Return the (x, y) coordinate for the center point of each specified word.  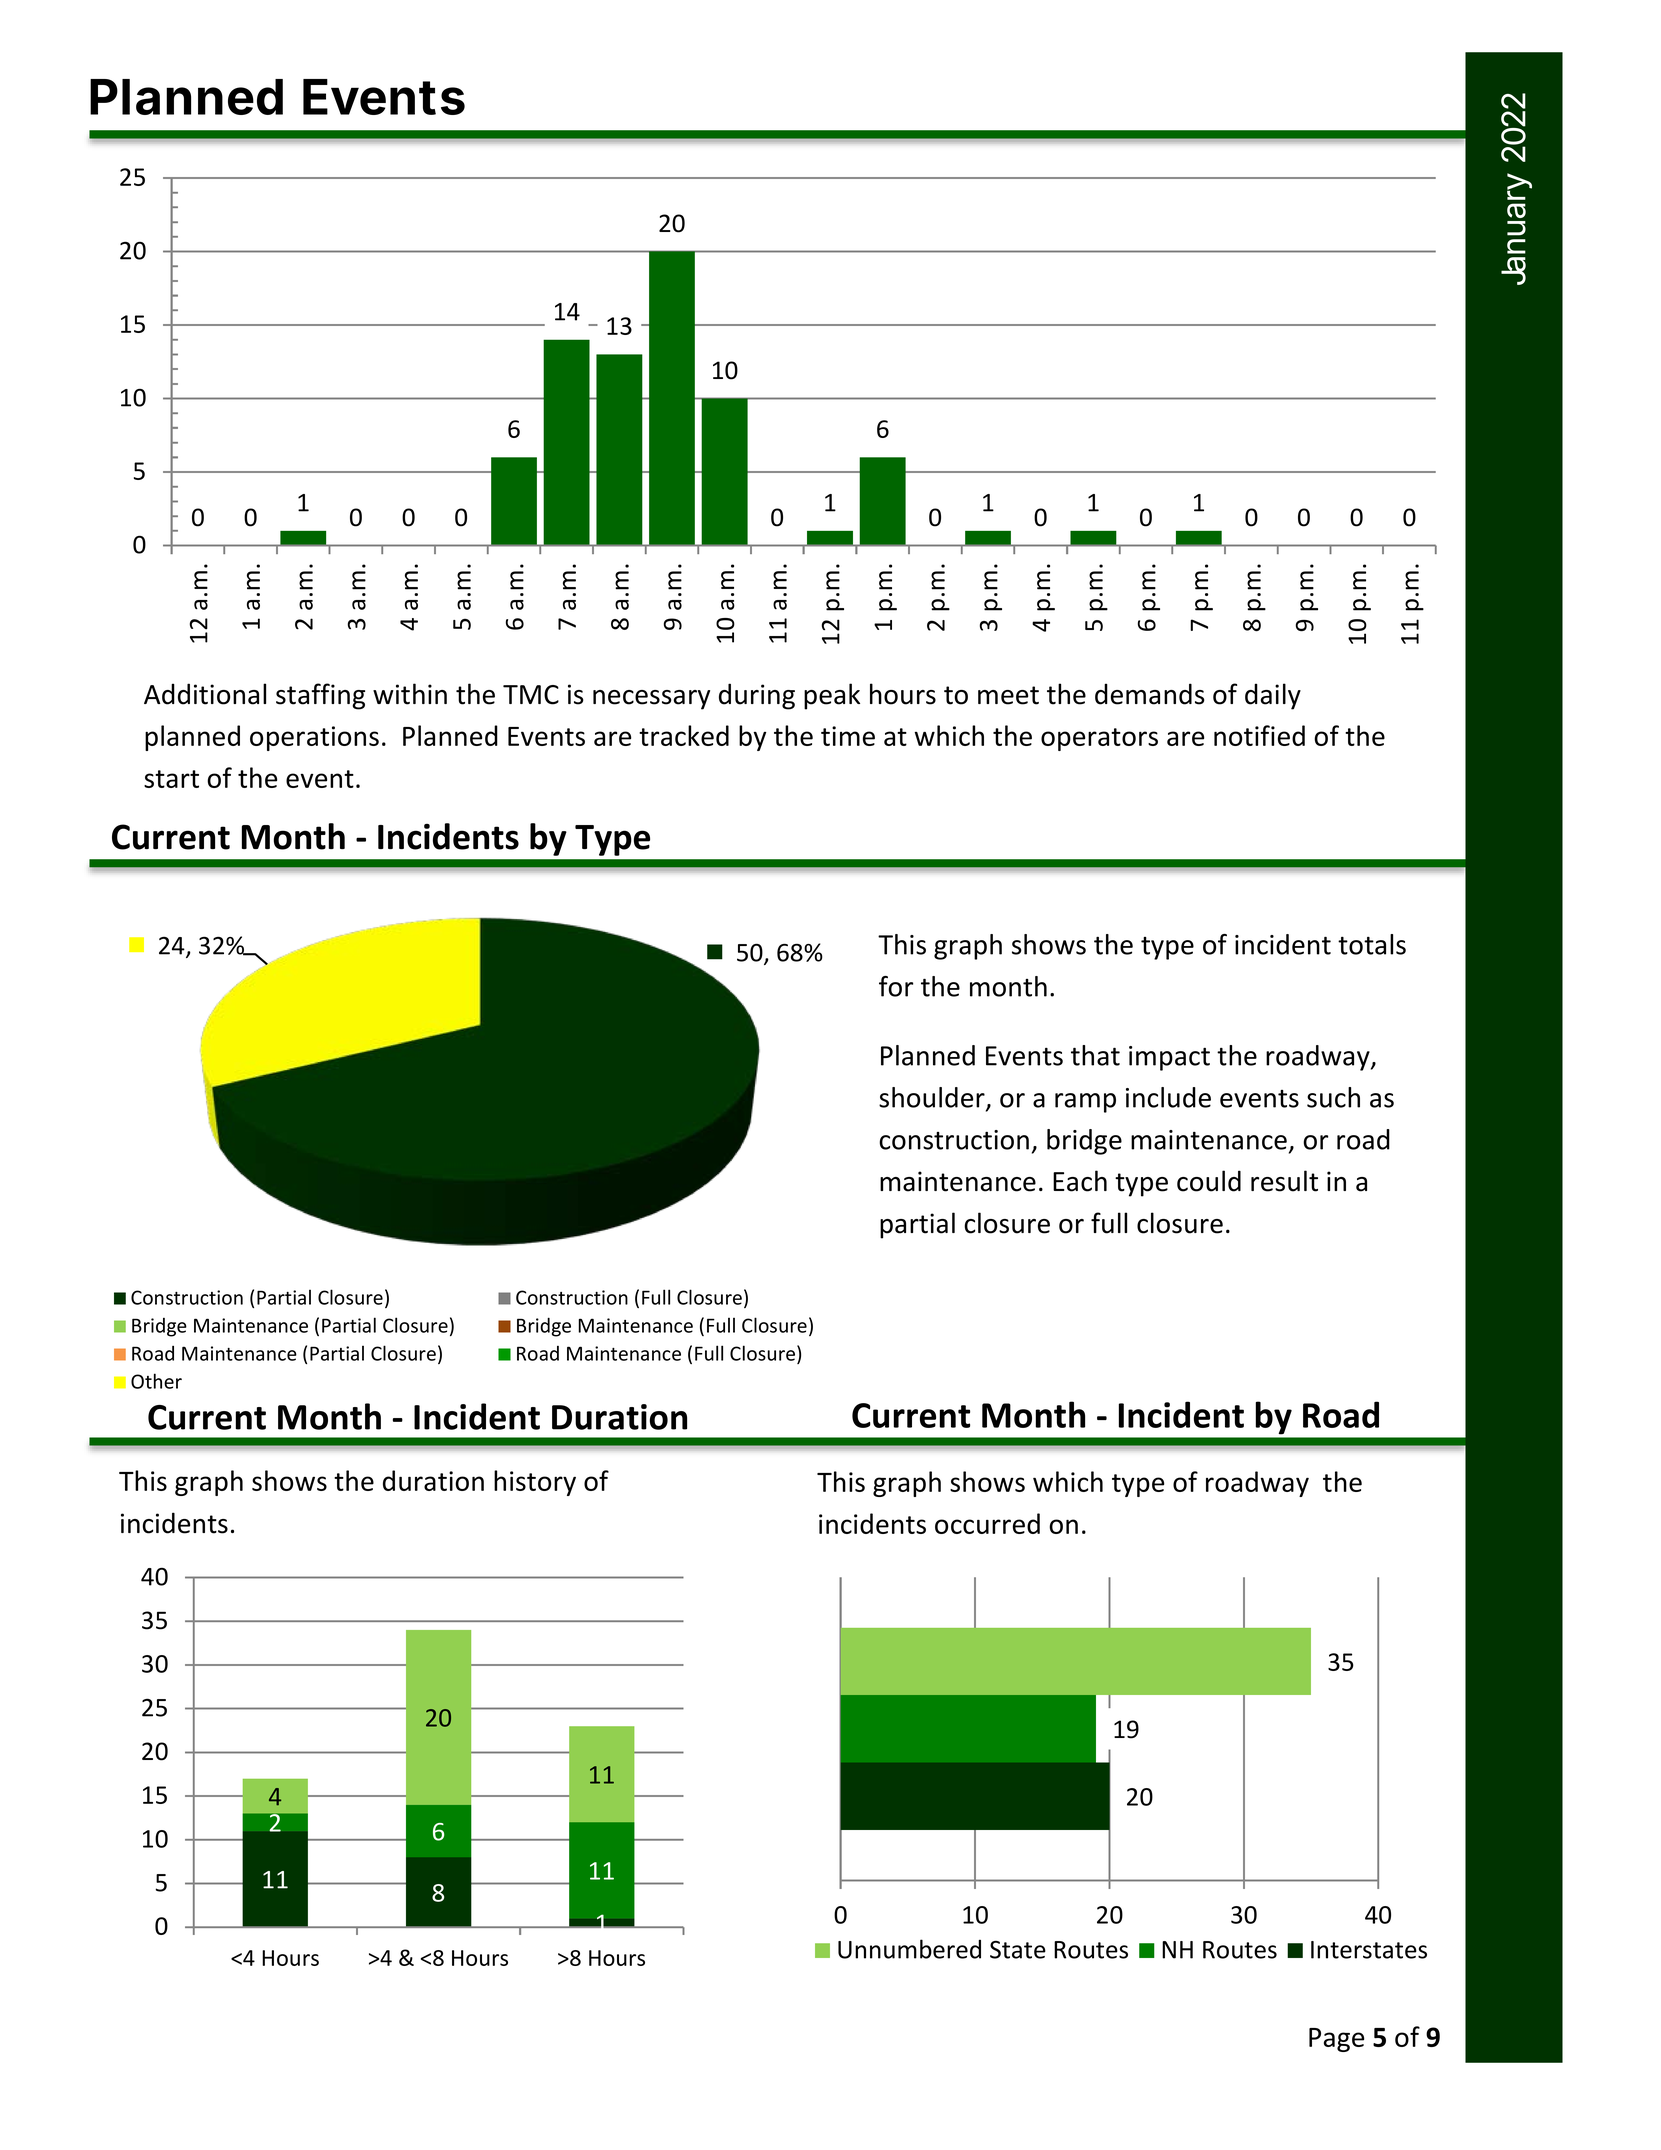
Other (156, 1381)
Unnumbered (909, 1949)
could (1209, 1181)
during (757, 696)
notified (1259, 735)
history (535, 1483)
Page (1336, 2040)
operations (314, 738)
